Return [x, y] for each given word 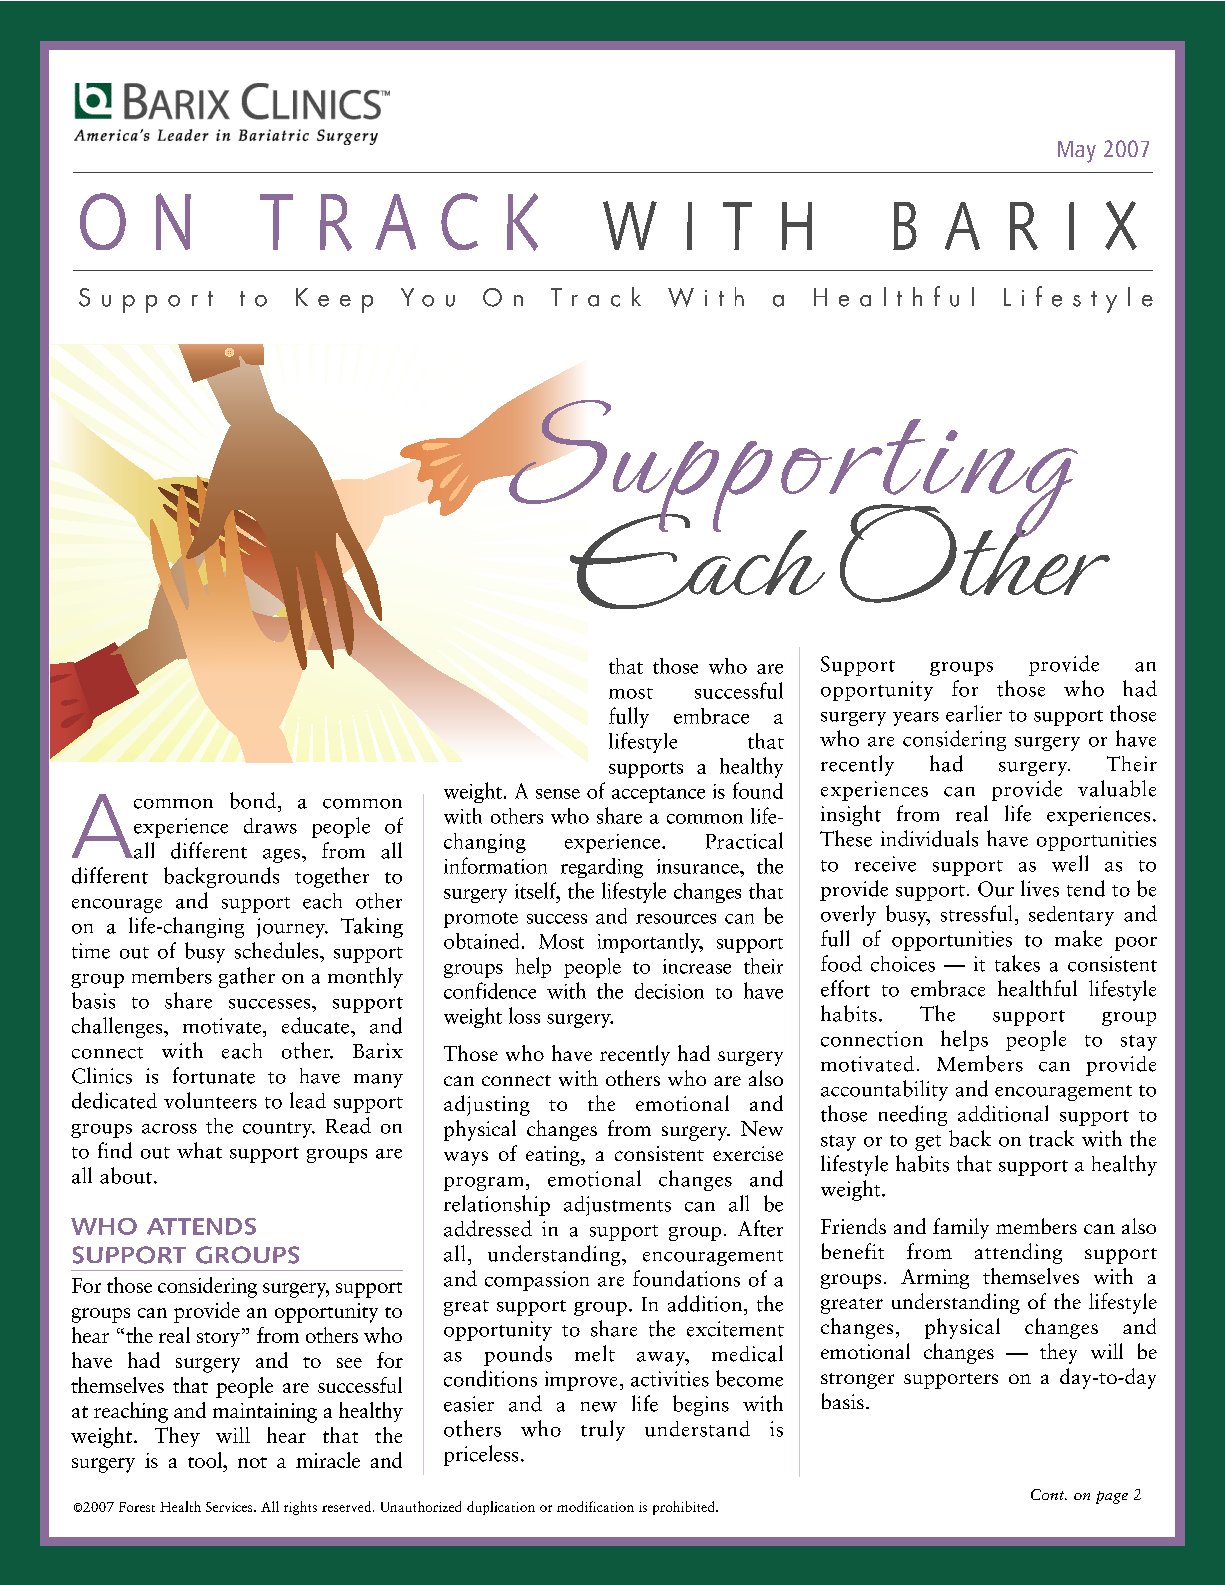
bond [253, 800]
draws [270, 826]
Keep [334, 300]
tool [206, 1460]
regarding [602, 868]
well [1070, 863]
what [199, 1150]
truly [603, 1430]
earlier [974, 713]
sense [558, 794]
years [916, 719]
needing [913, 1115]
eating [554, 1156]
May [1077, 152]
